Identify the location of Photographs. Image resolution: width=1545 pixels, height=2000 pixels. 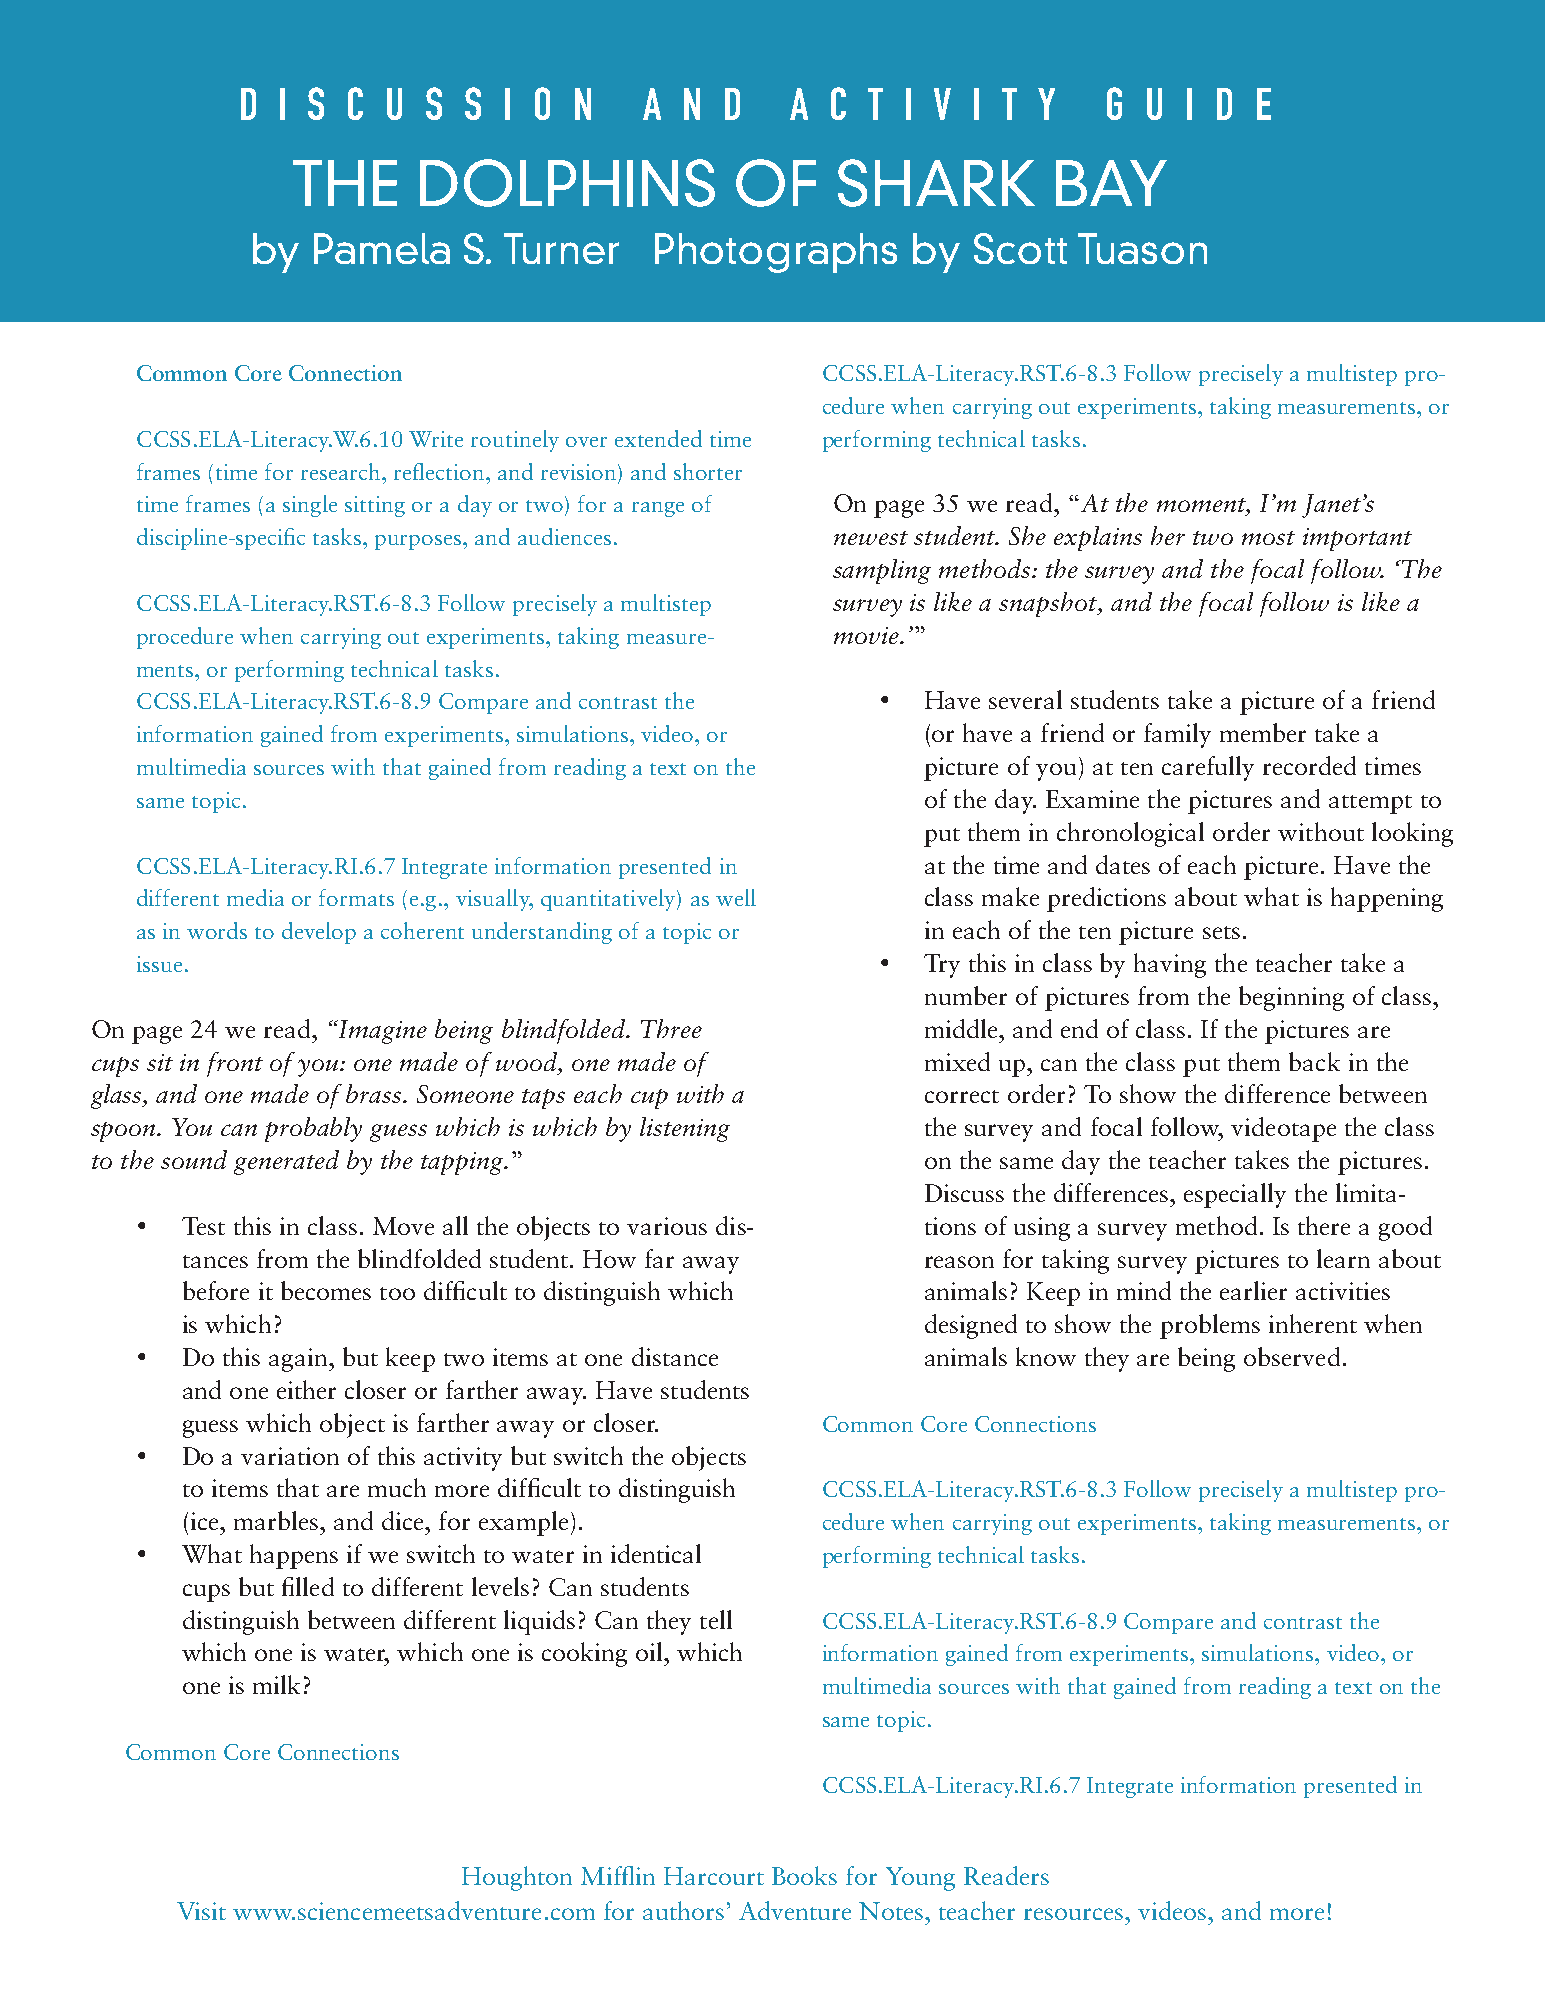
(776, 253).
